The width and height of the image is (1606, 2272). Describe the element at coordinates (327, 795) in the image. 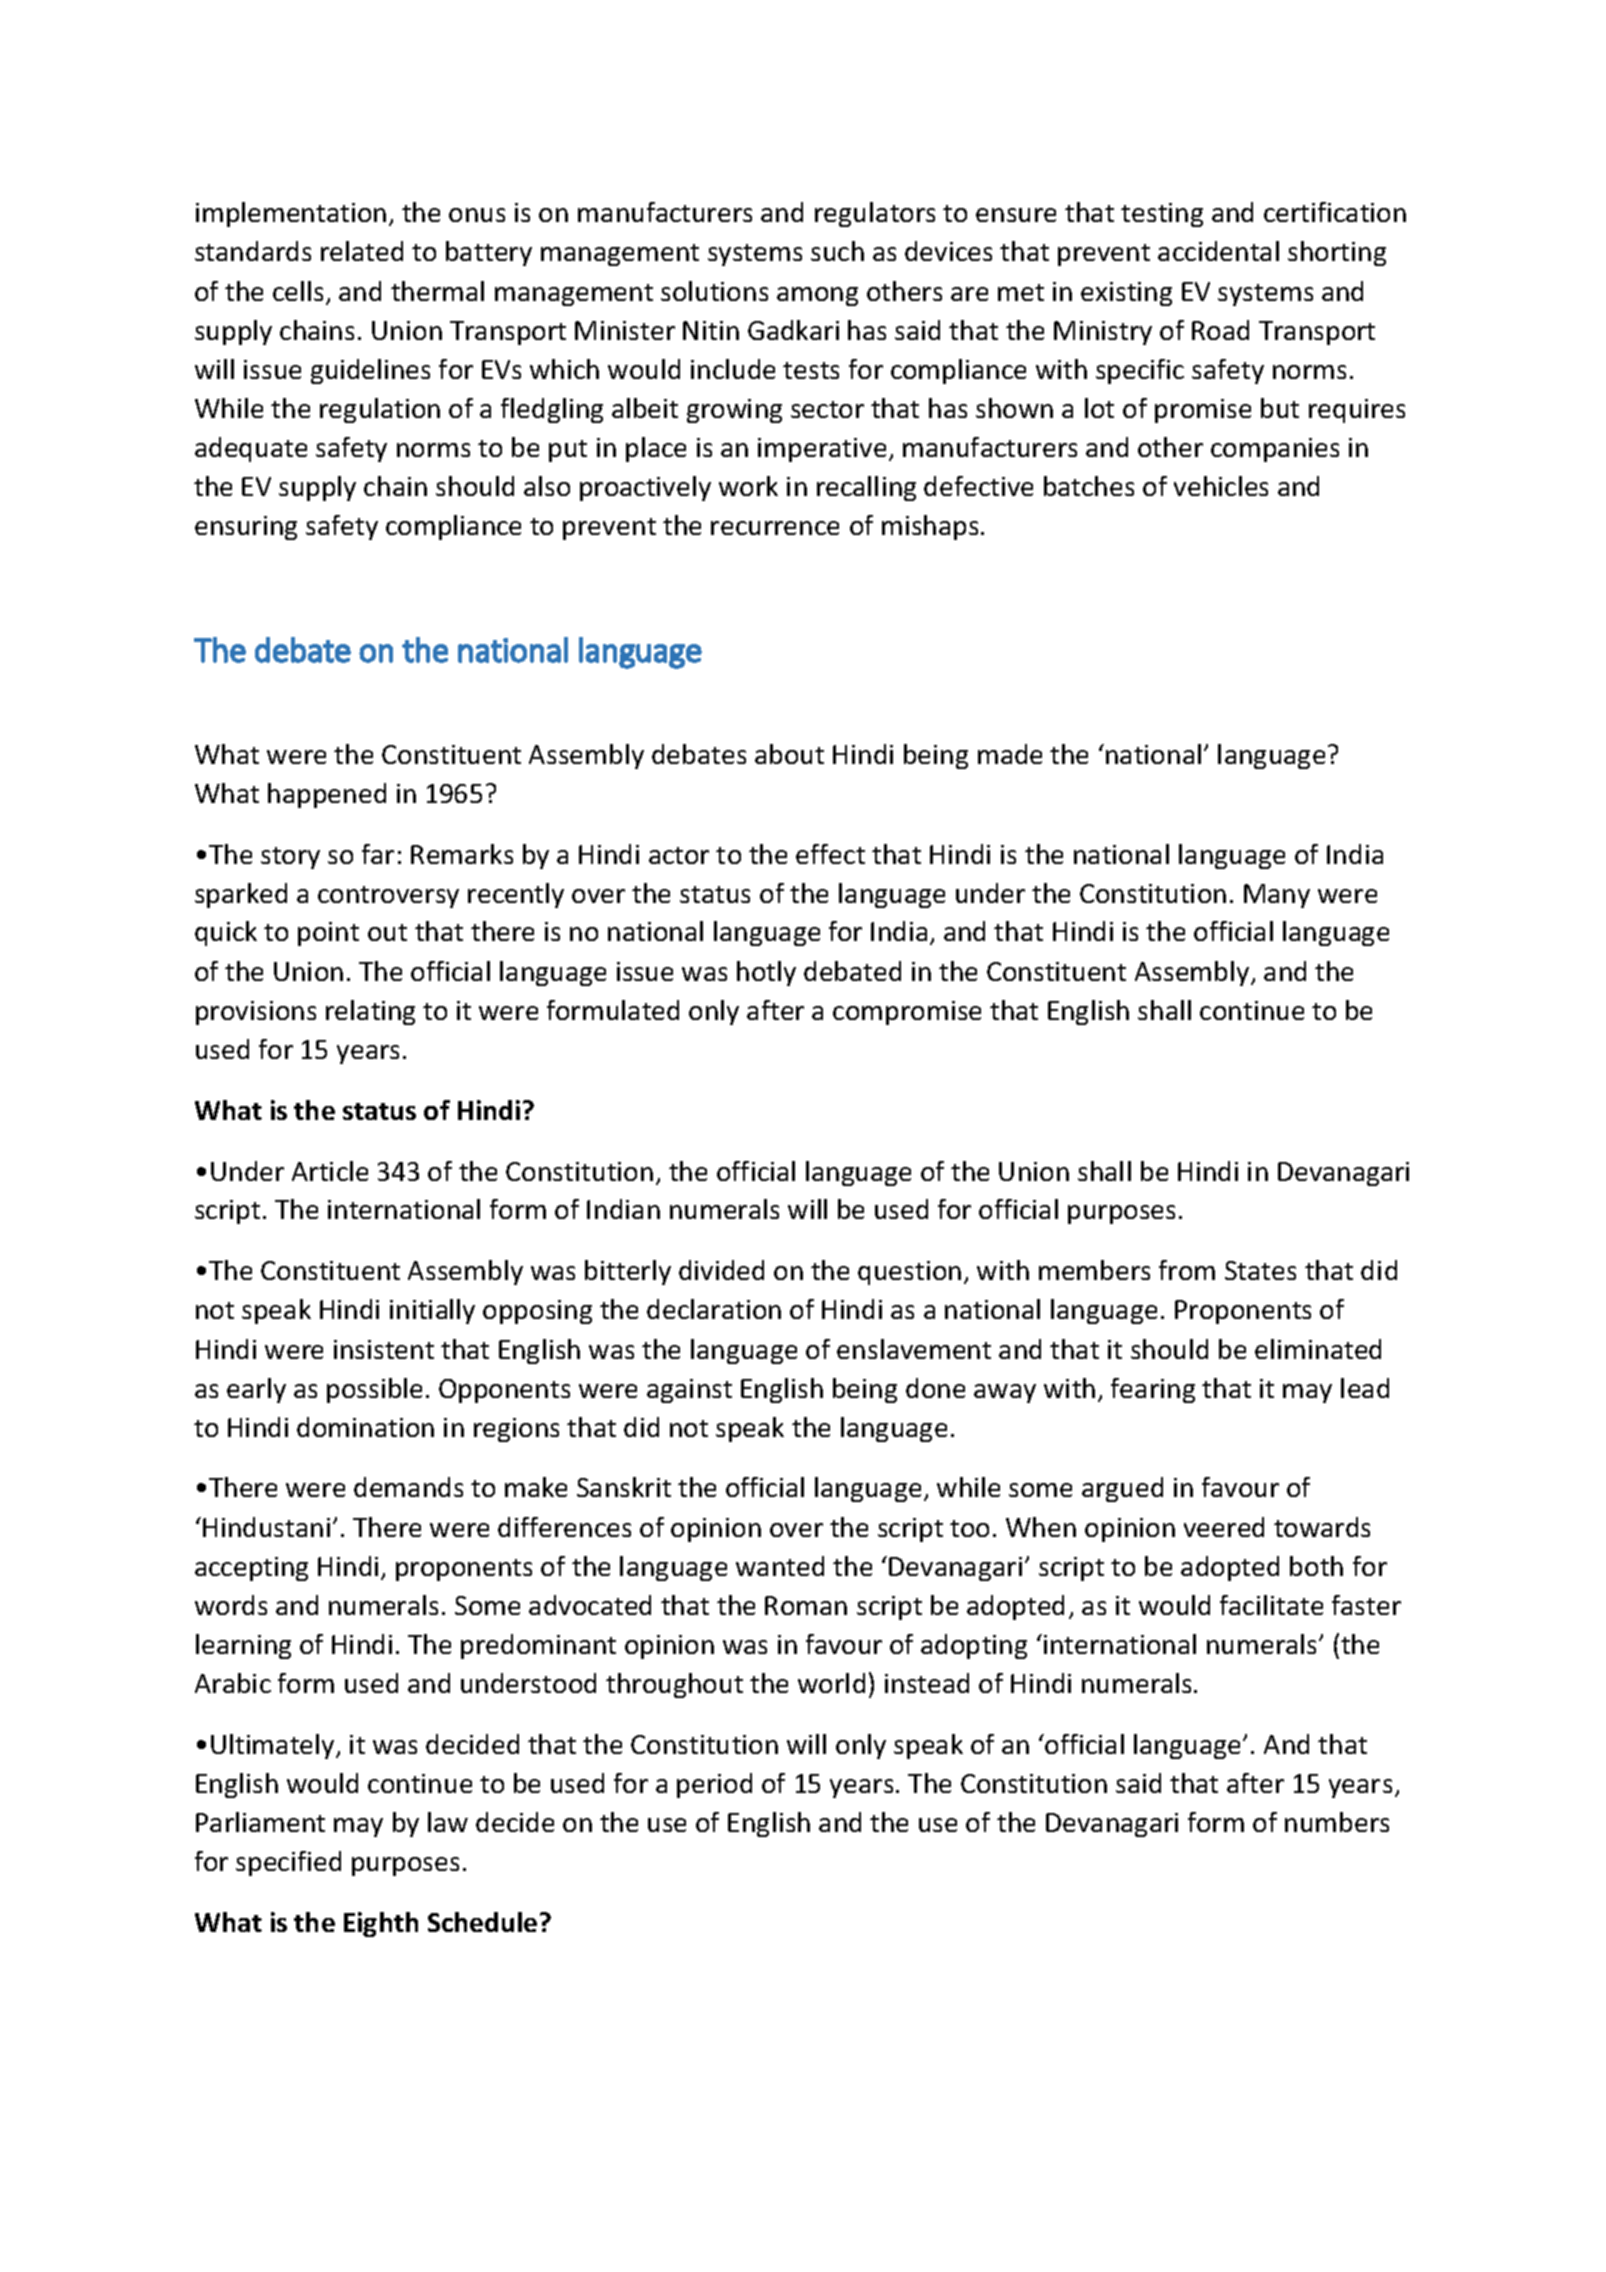

I see `happened` at that location.
